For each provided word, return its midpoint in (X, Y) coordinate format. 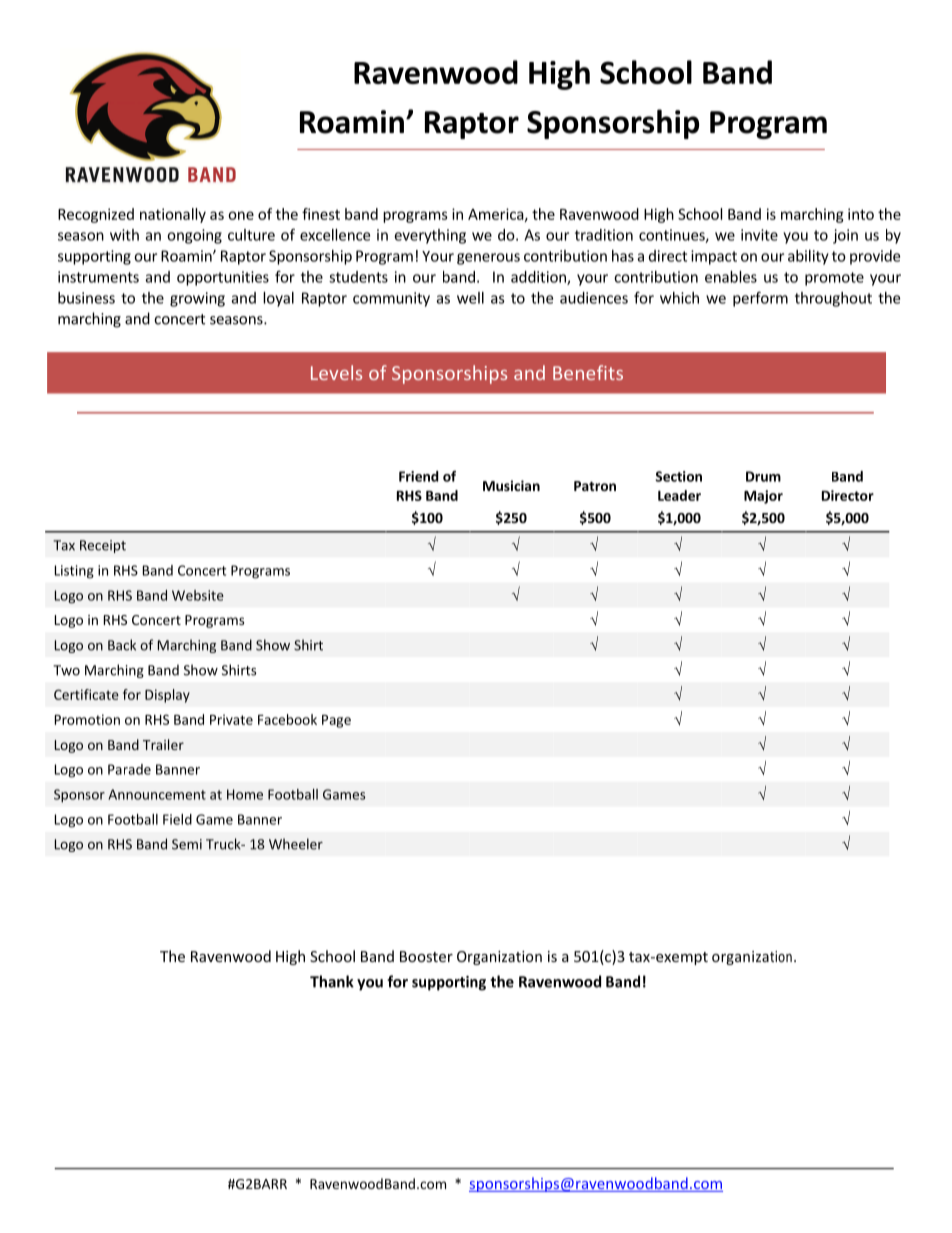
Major (763, 497)
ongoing (194, 236)
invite (759, 235)
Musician (511, 485)
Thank (332, 981)
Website (198, 595)
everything (430, 236)
